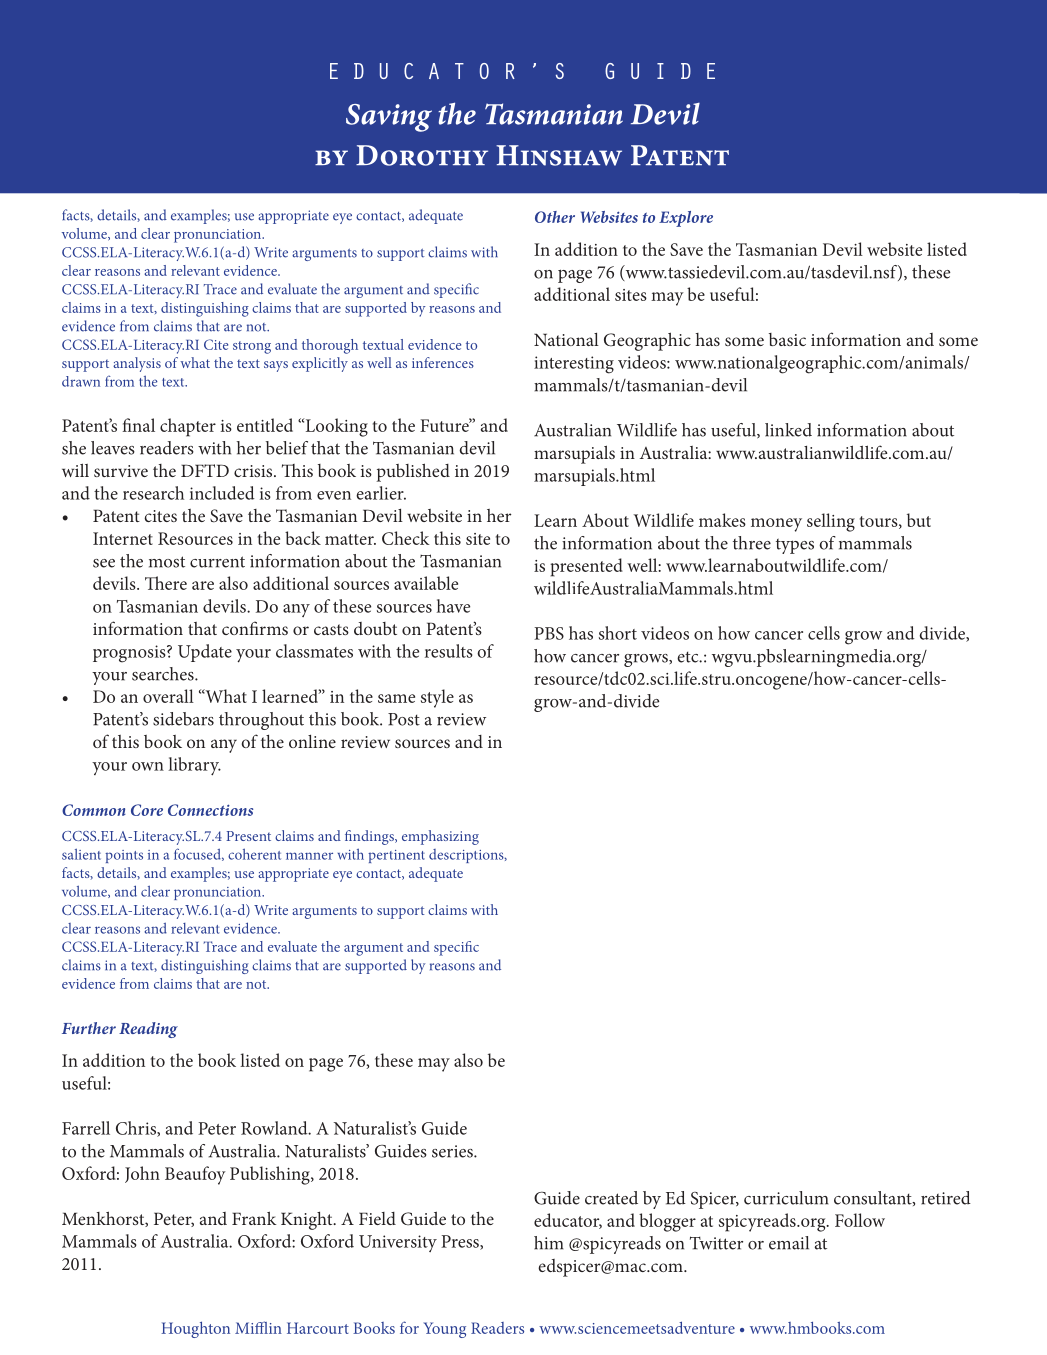 This document has width=1047, height=1355. What do you see at coordinates (786, 1198) in the document?
I see `curriculum` at bounding box center [786, 1198].
